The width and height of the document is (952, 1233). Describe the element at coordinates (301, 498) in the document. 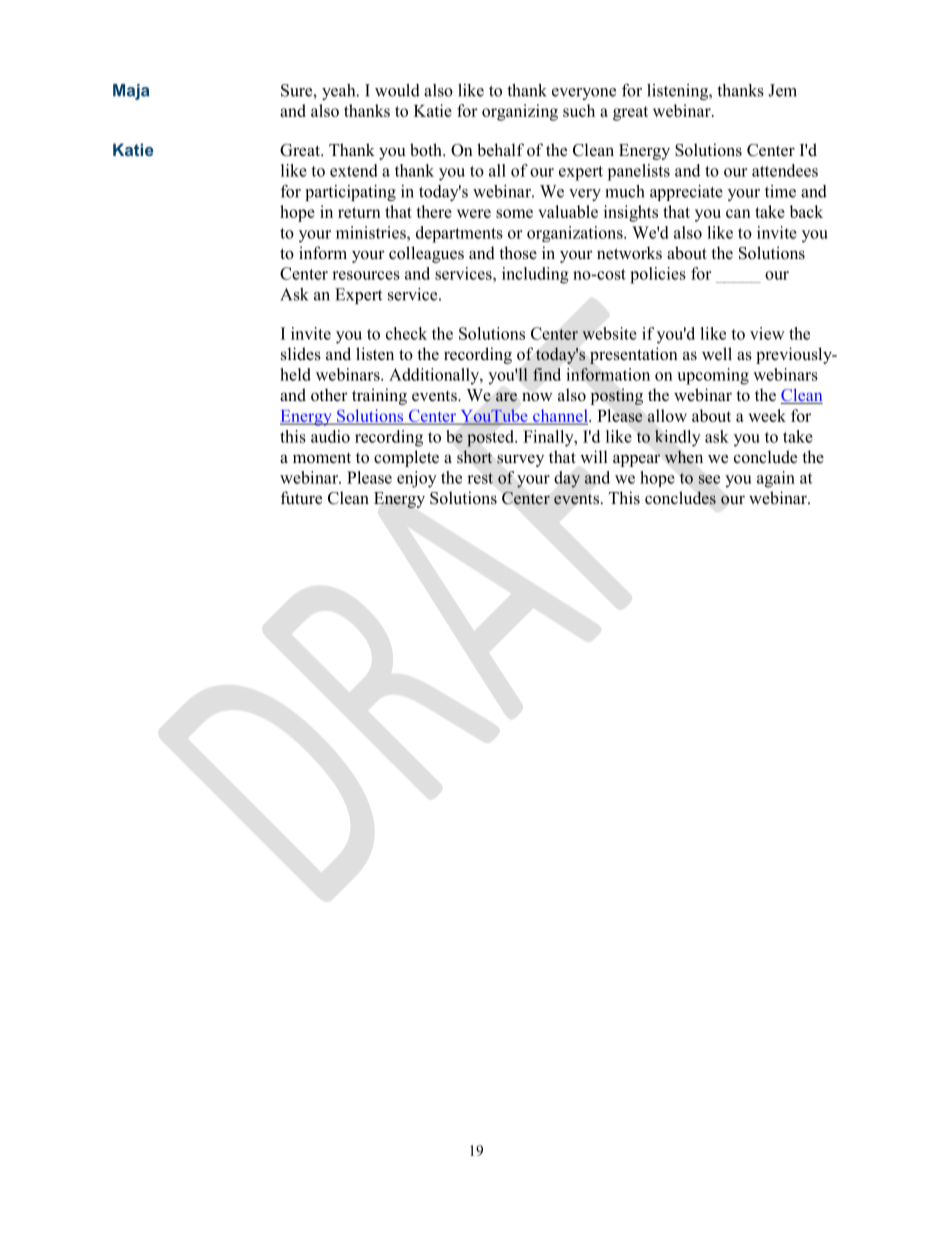

I see `future` at that location.
